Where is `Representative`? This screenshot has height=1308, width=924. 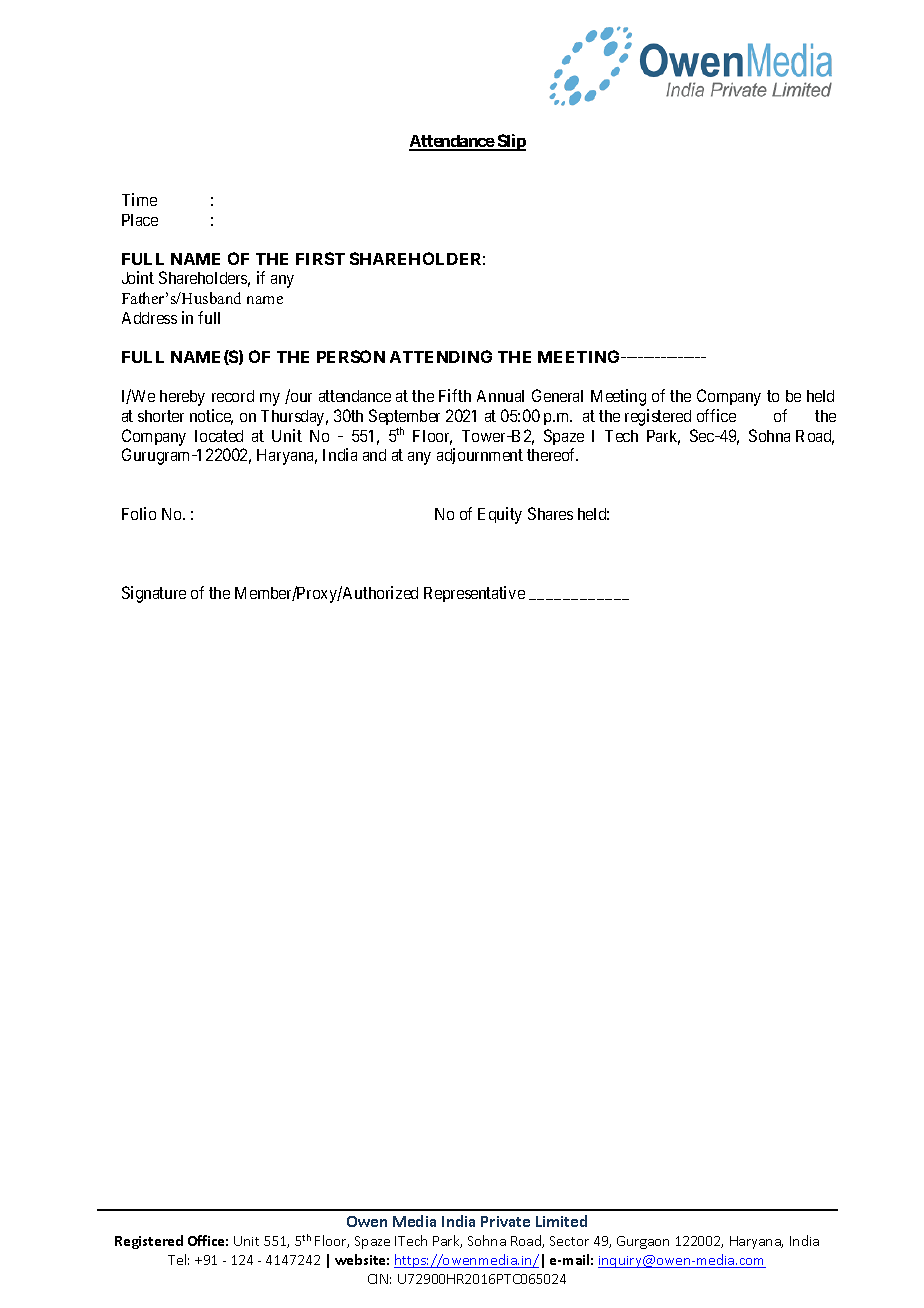
Representative is located at coordinates (474, 594).
